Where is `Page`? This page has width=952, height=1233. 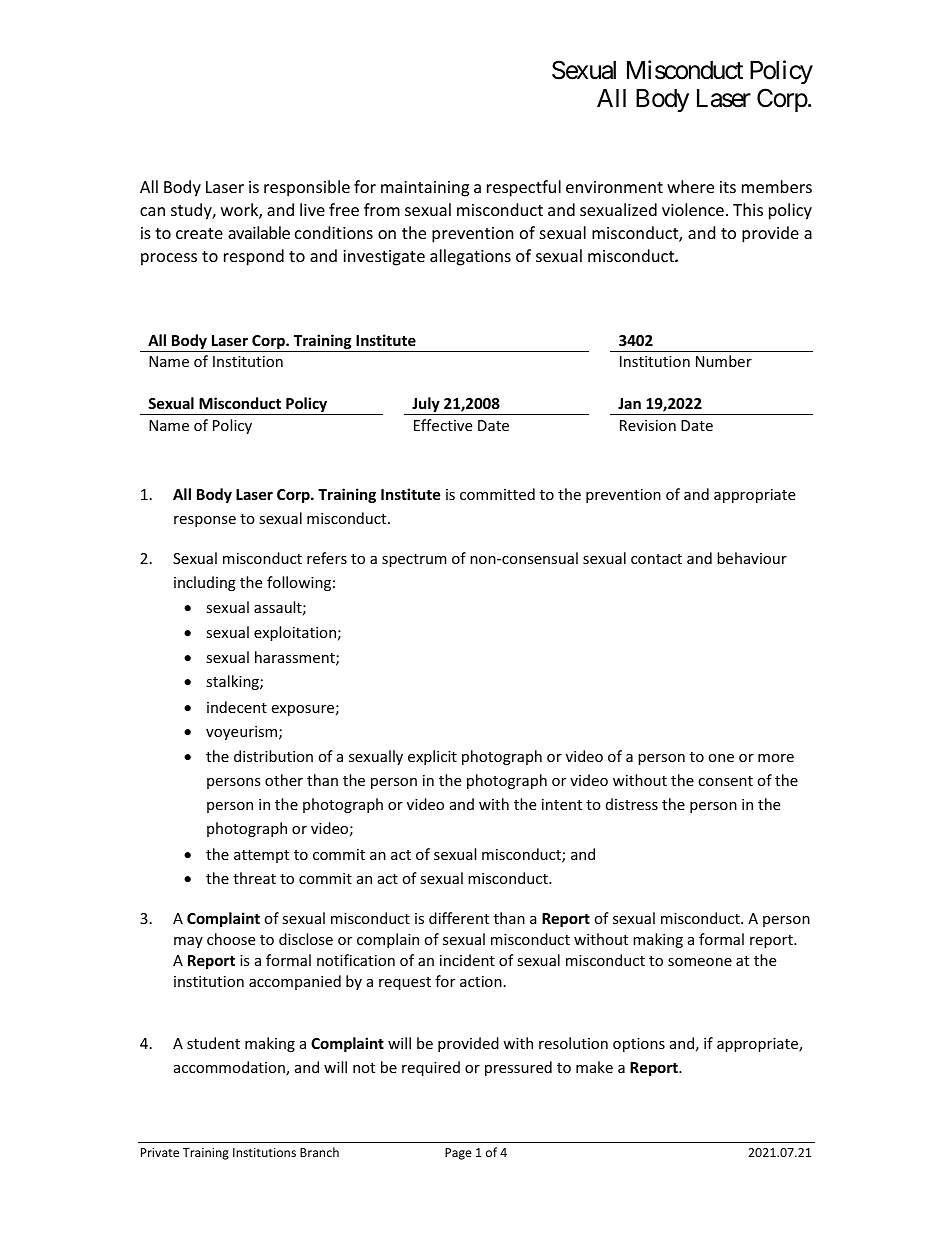
Page is located at coordinates (458, 1154).
